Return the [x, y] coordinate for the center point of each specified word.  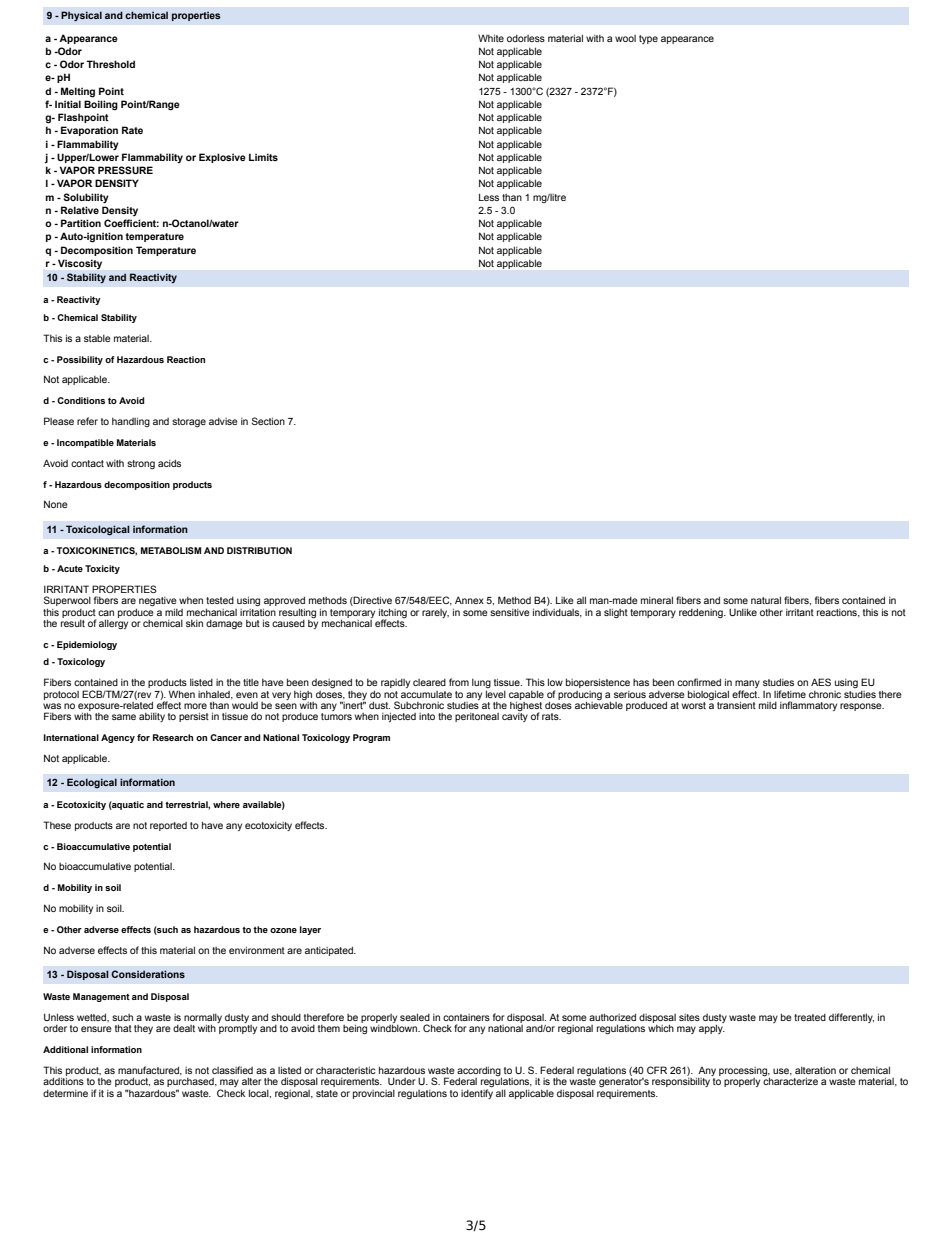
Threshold [110, 64]
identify [477, 1093]
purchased [191, 1084]
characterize [790, 1080]
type [648, 39]
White [491, 38]
